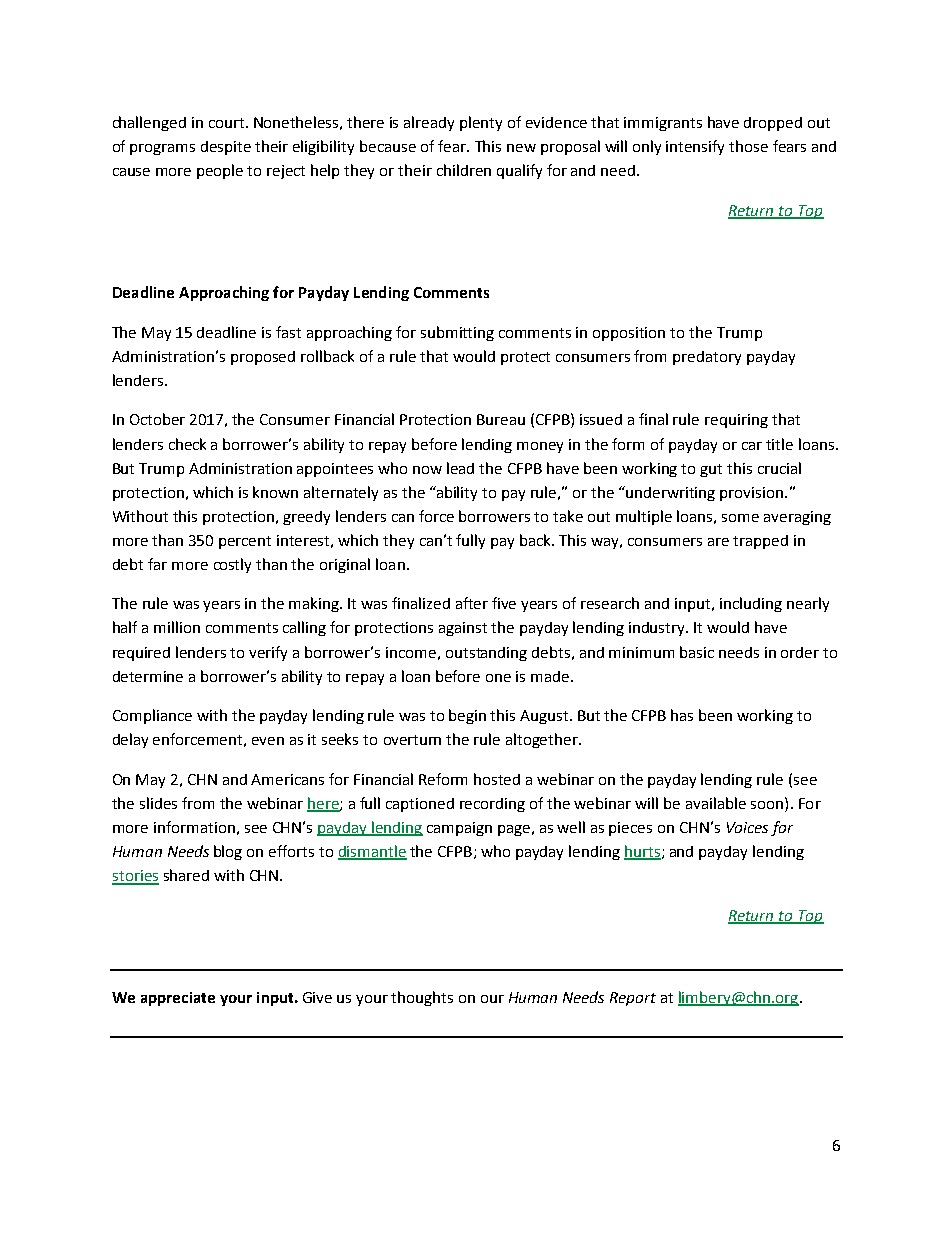 This screenshot has height=1233, width=952. I want to click on thoughts, so click(422, 998).
